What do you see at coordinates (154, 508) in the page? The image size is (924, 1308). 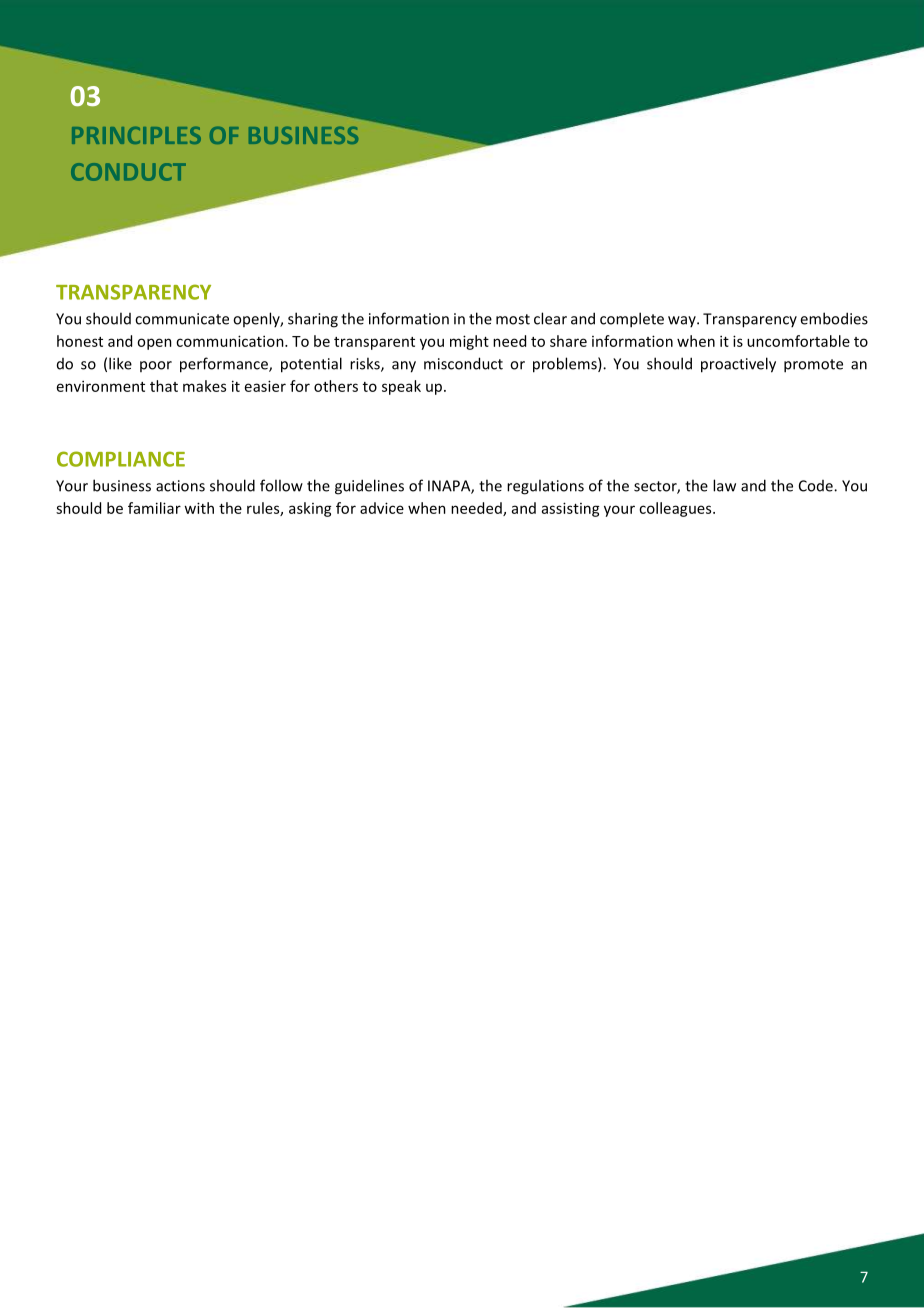 I see `familiar` at bounding box center [154, 508].
